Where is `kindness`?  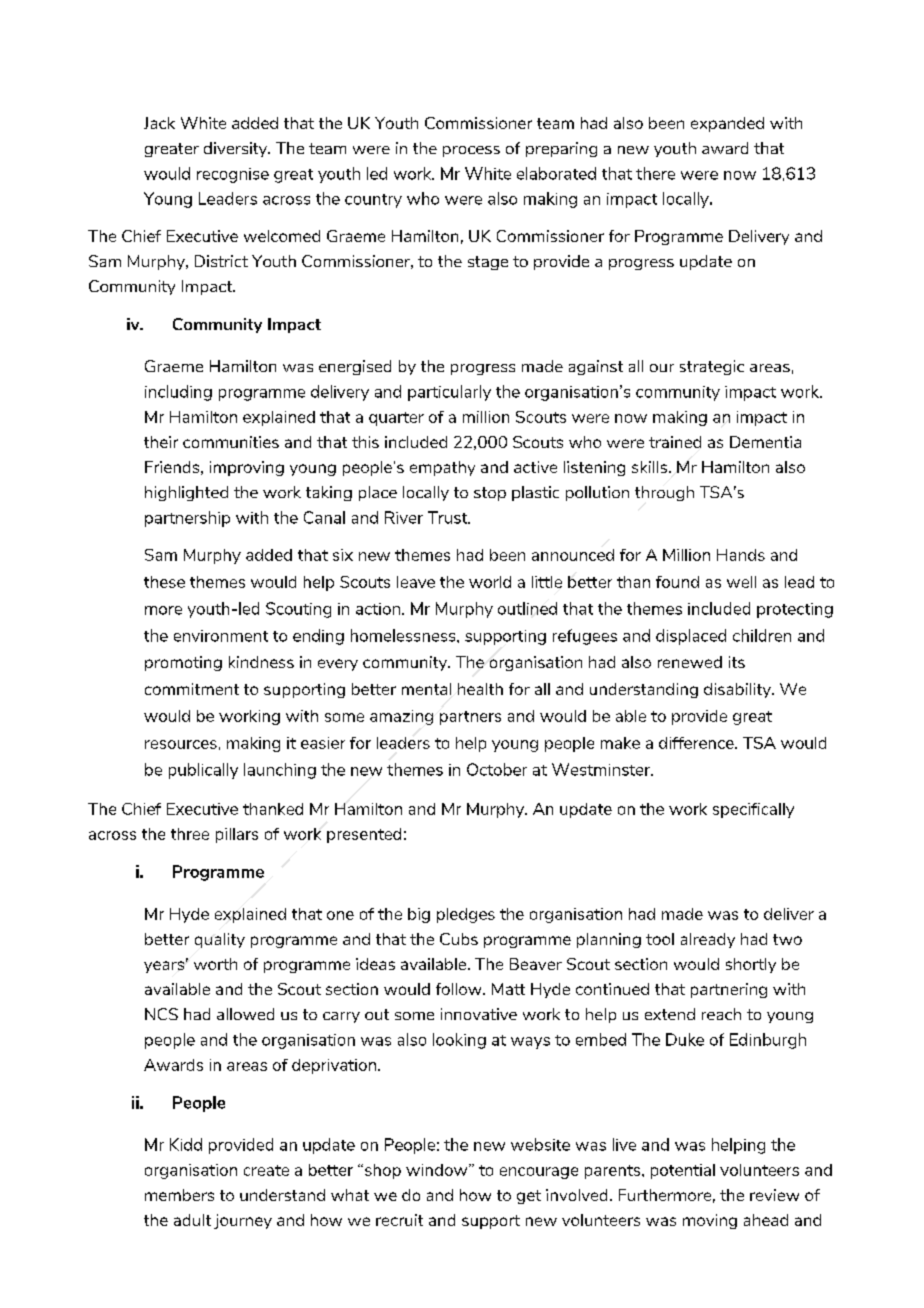 kindness is located at coordinates (261, 662).
